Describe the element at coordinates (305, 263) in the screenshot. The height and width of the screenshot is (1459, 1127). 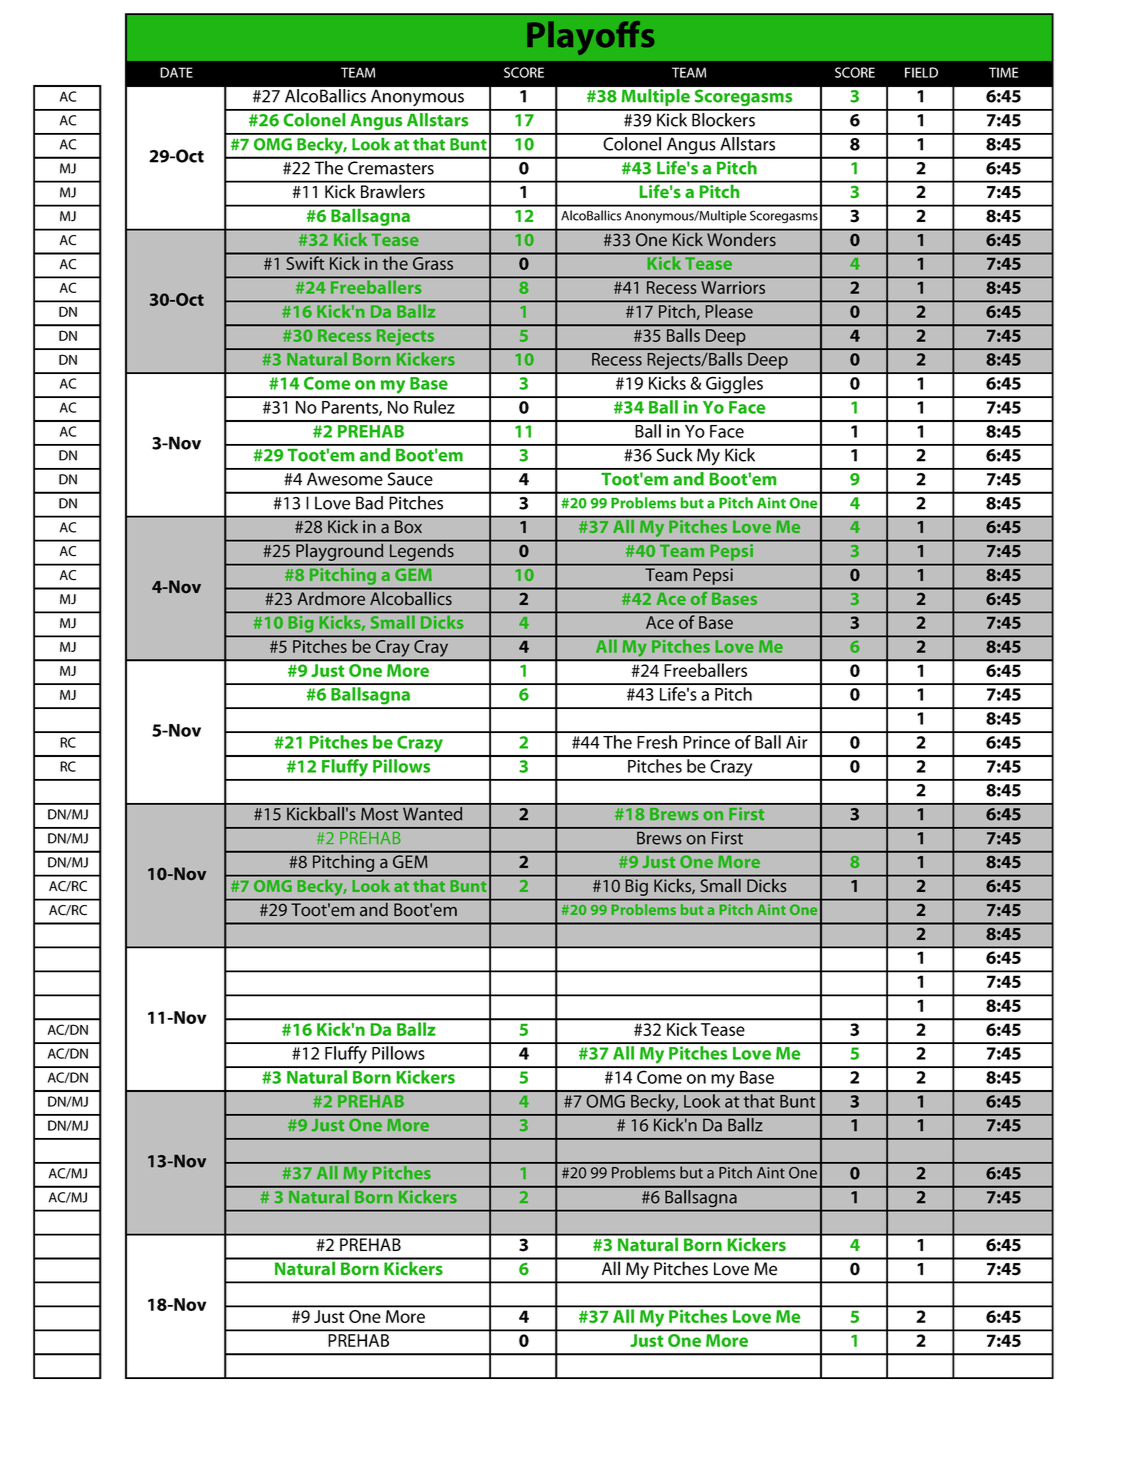
I see `Swift` at that location.
